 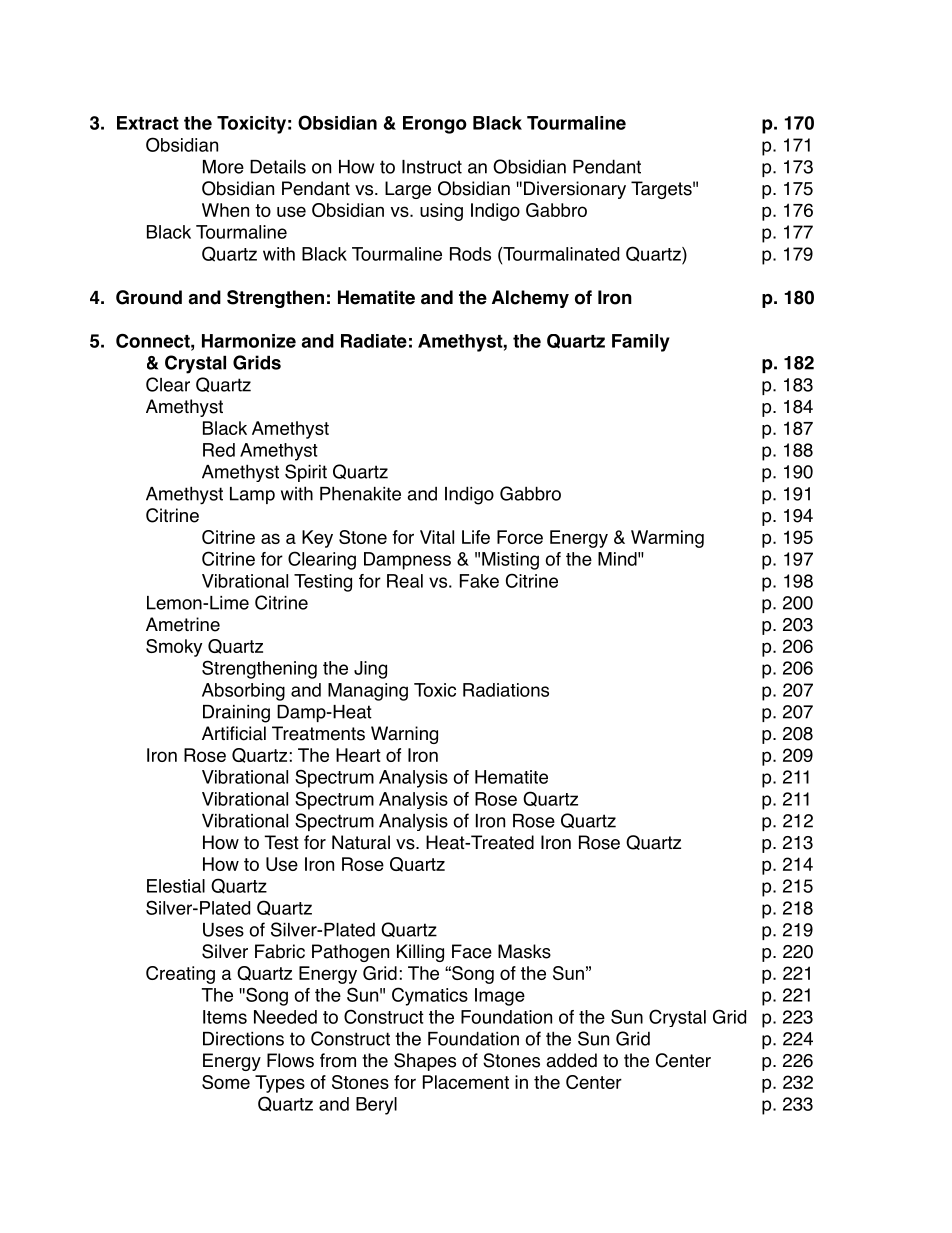 What do you see at coordinates (223, 930) in the screenshot?
I see `Uses` at bounding box center [223, 930].
